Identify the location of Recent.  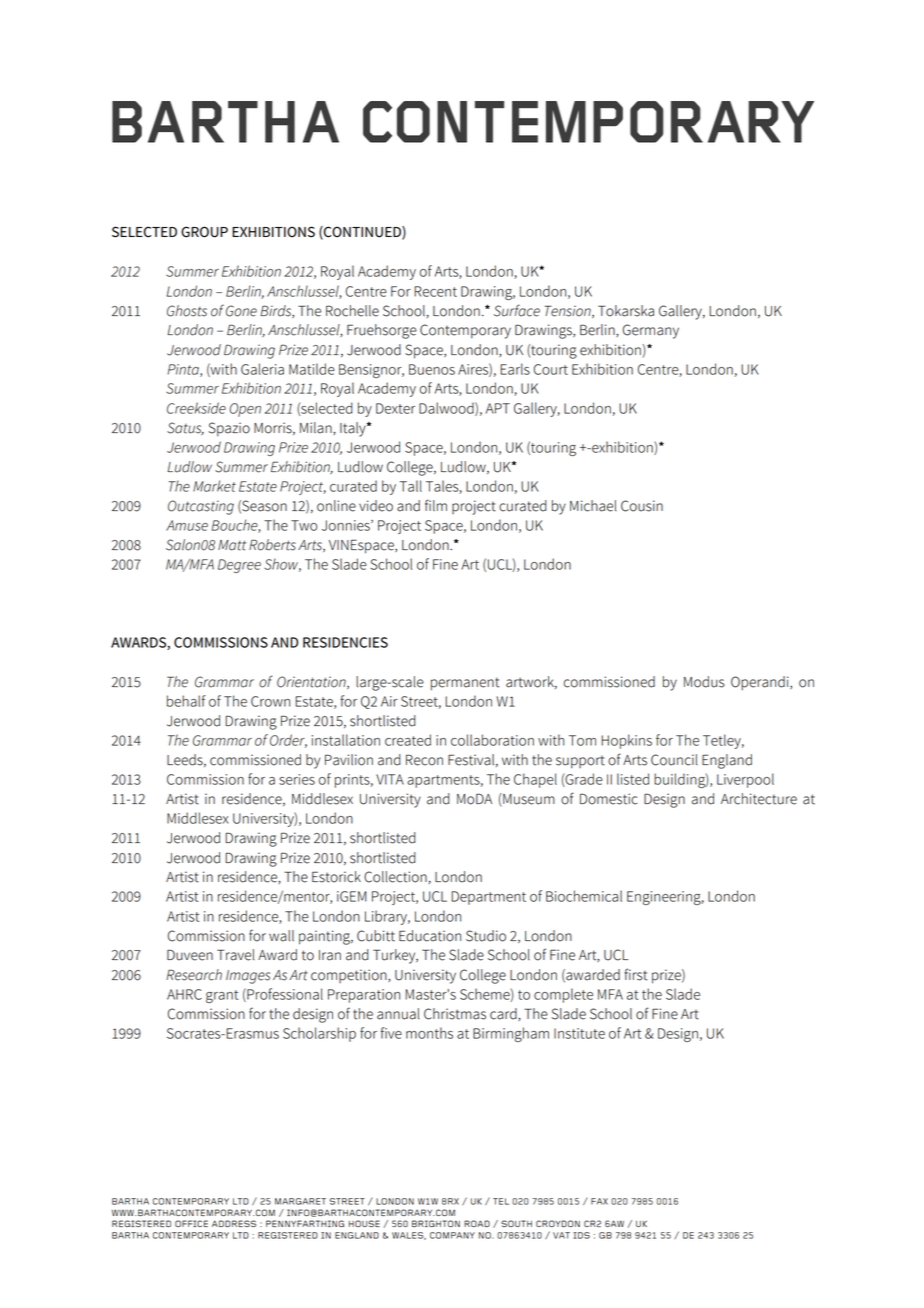
(435, 291).
